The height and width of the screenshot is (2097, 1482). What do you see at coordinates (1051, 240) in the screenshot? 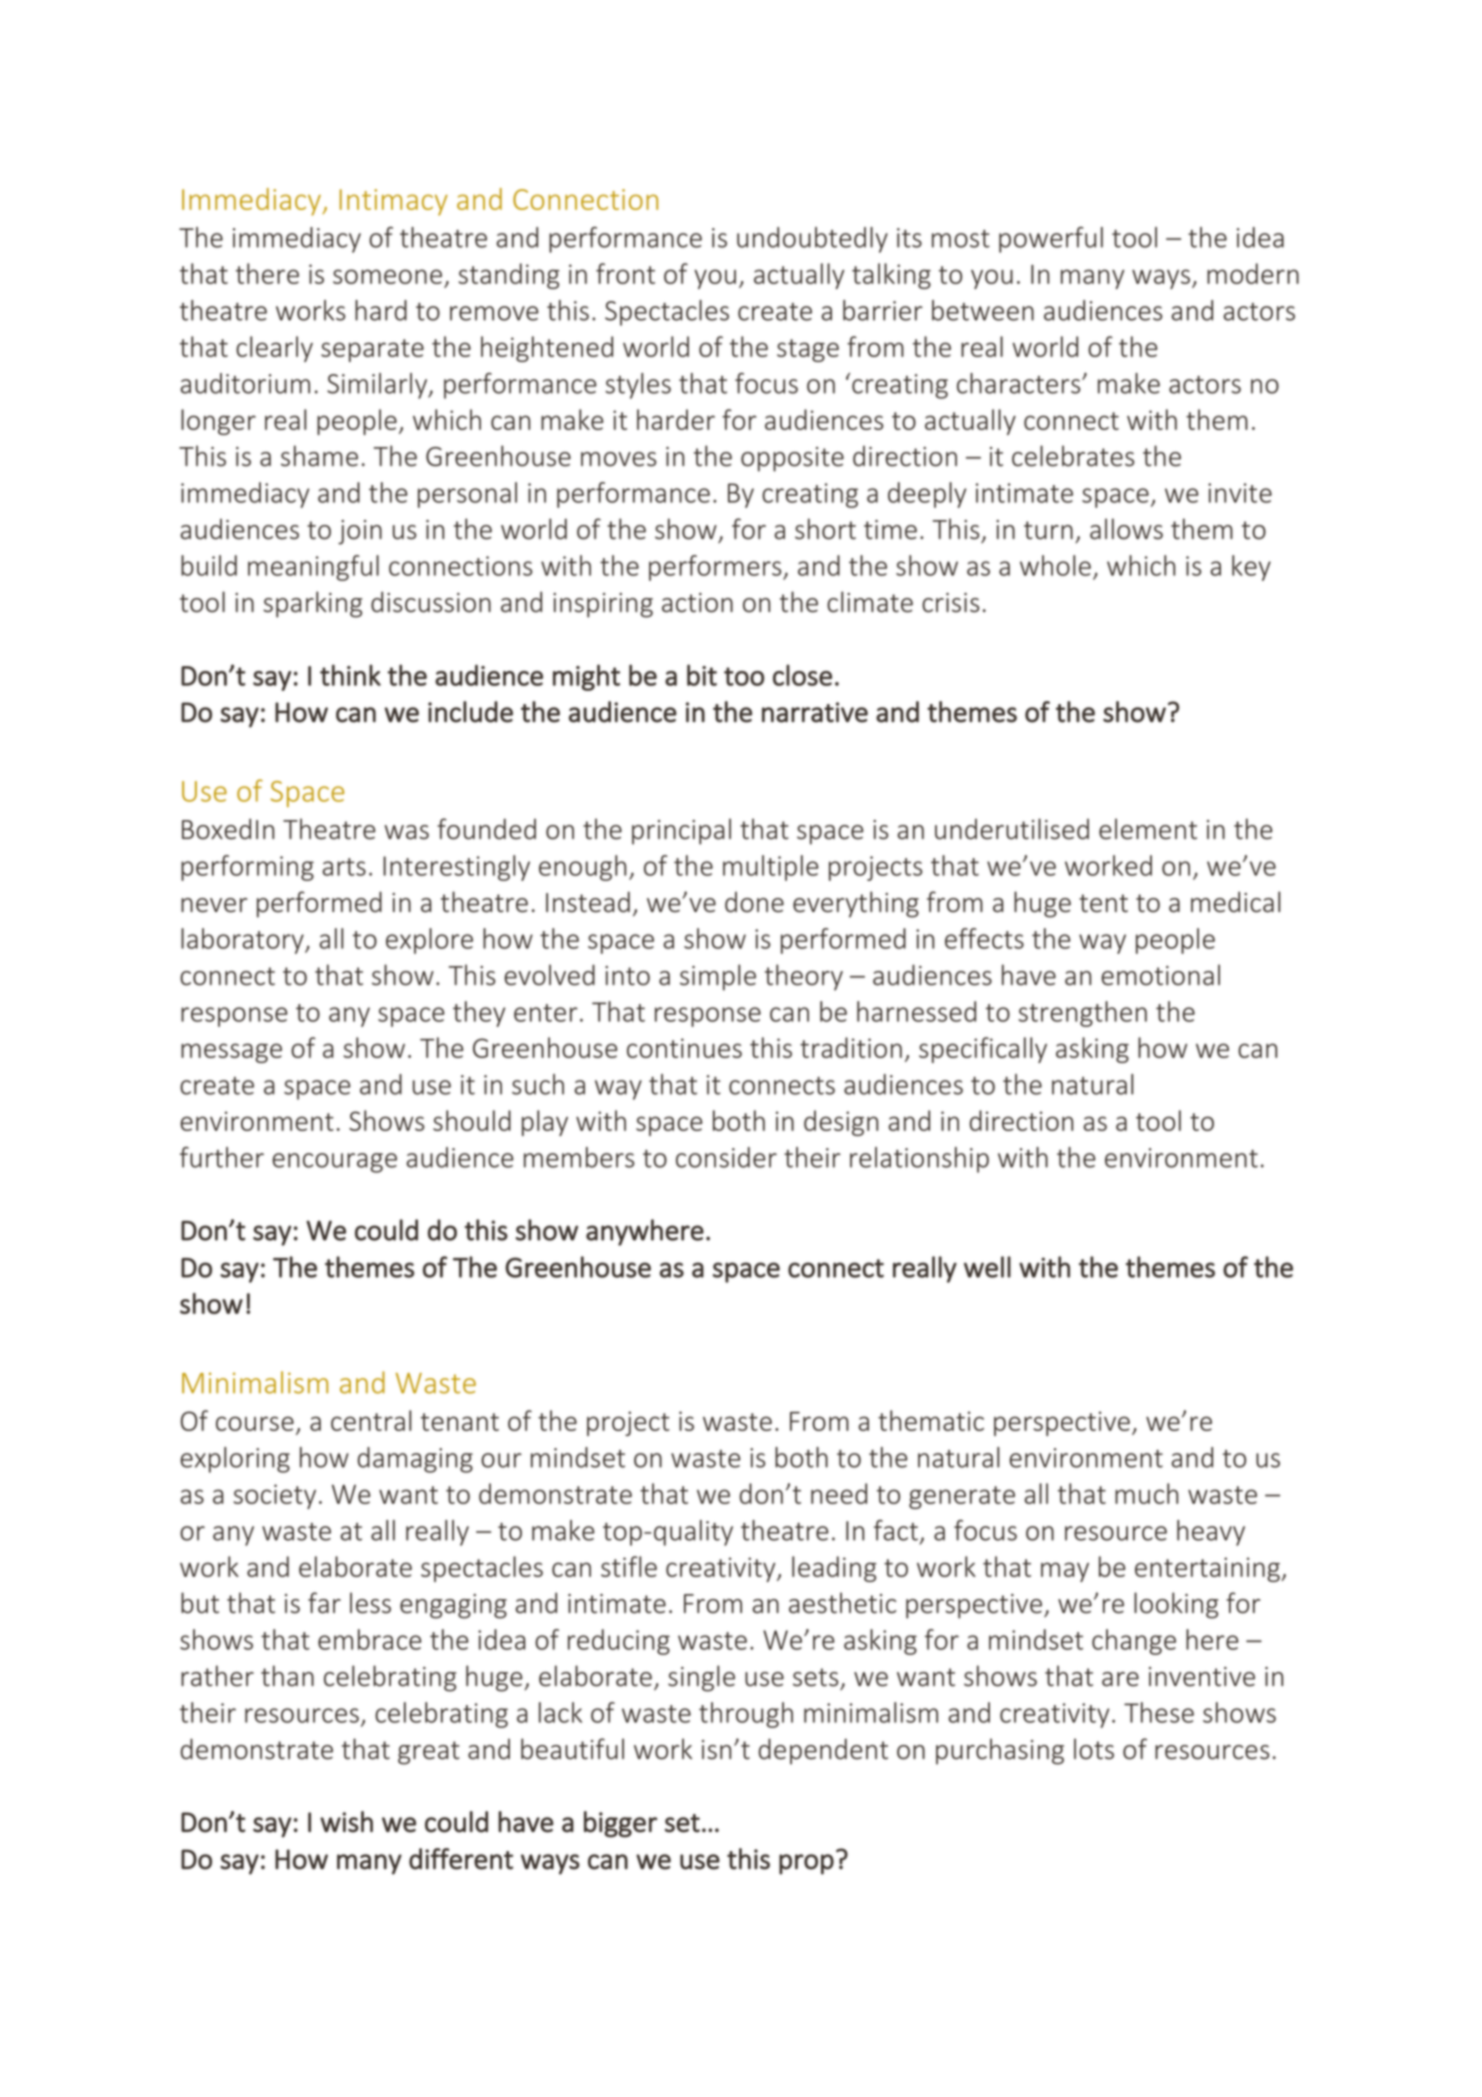
I see `powerful` at bounding box center [1051, 240].
